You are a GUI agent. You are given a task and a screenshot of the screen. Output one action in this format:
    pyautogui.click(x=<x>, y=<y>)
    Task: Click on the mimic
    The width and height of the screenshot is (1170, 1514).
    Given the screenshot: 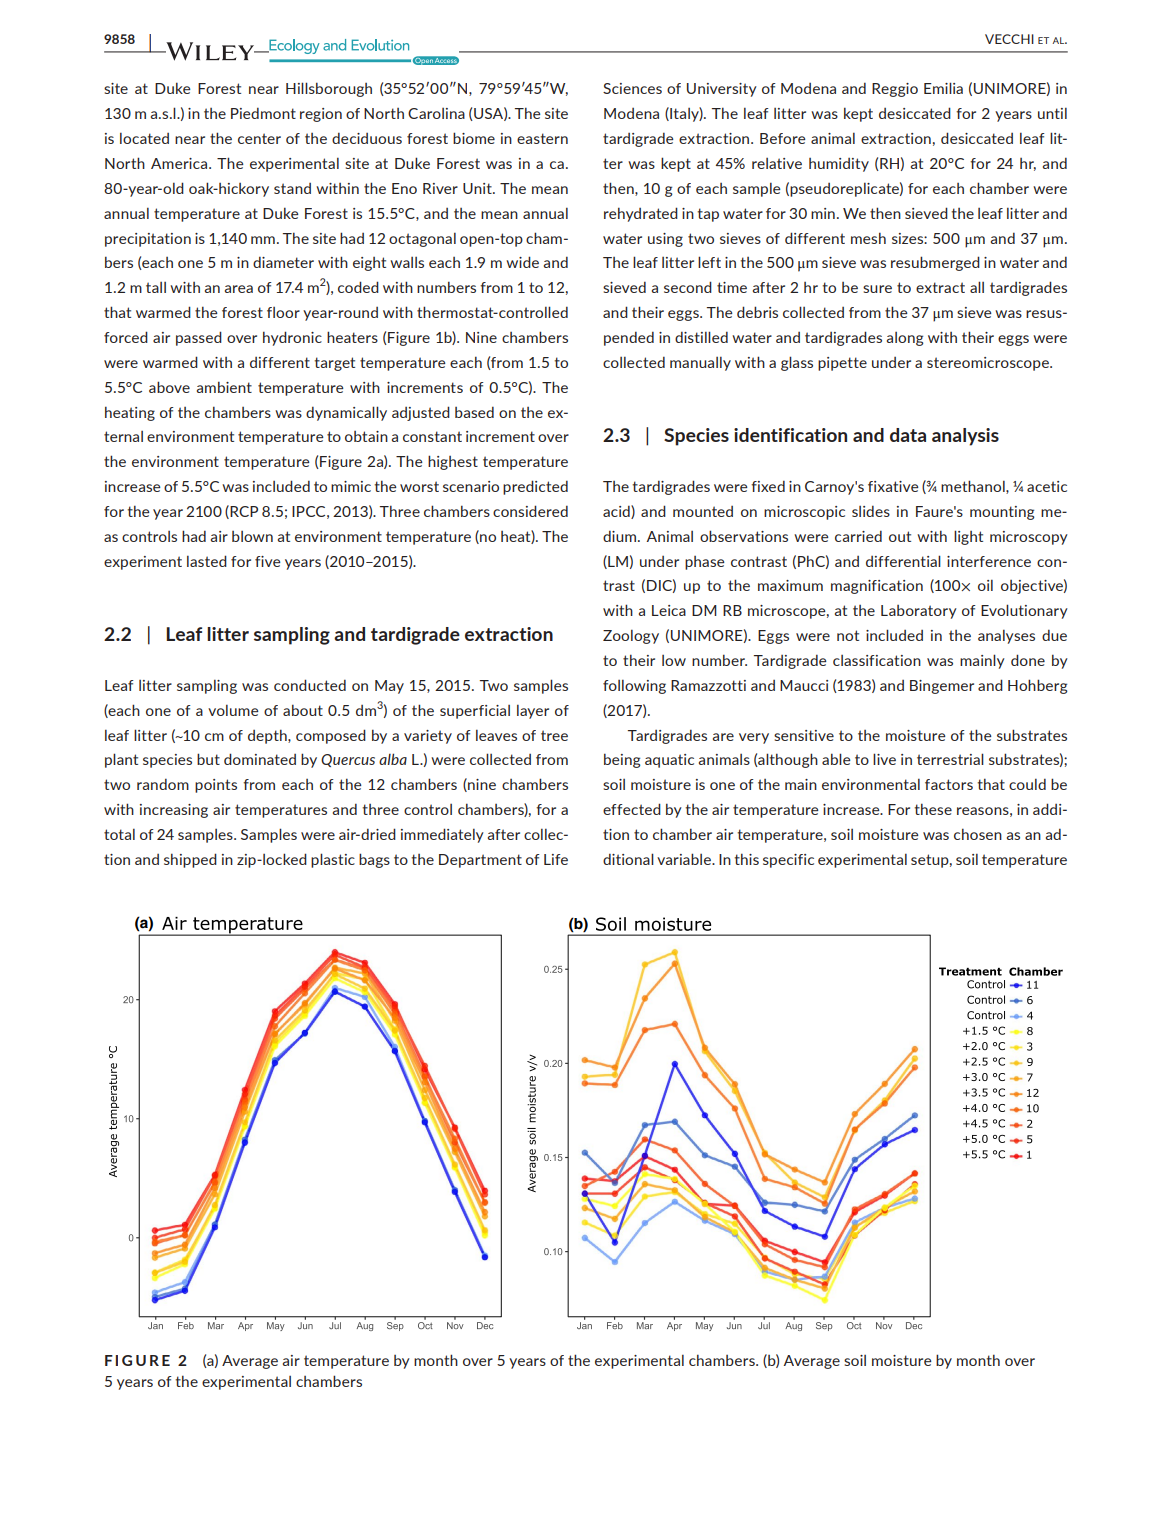 What is the action you would take?
    pyautogui.click(x=351, y=486)
